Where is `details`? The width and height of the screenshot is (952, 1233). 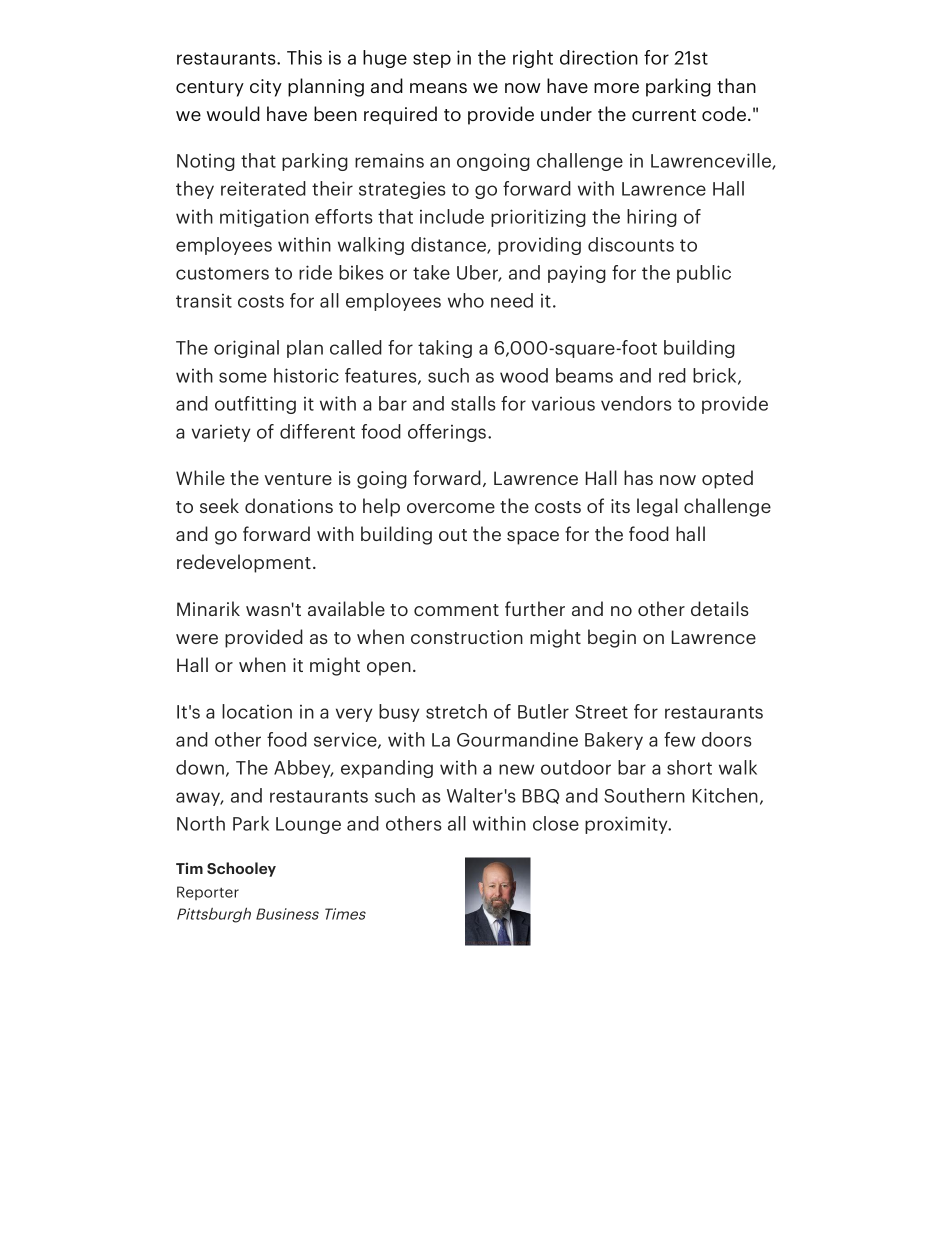 details is located at coordinates (720, 608).
